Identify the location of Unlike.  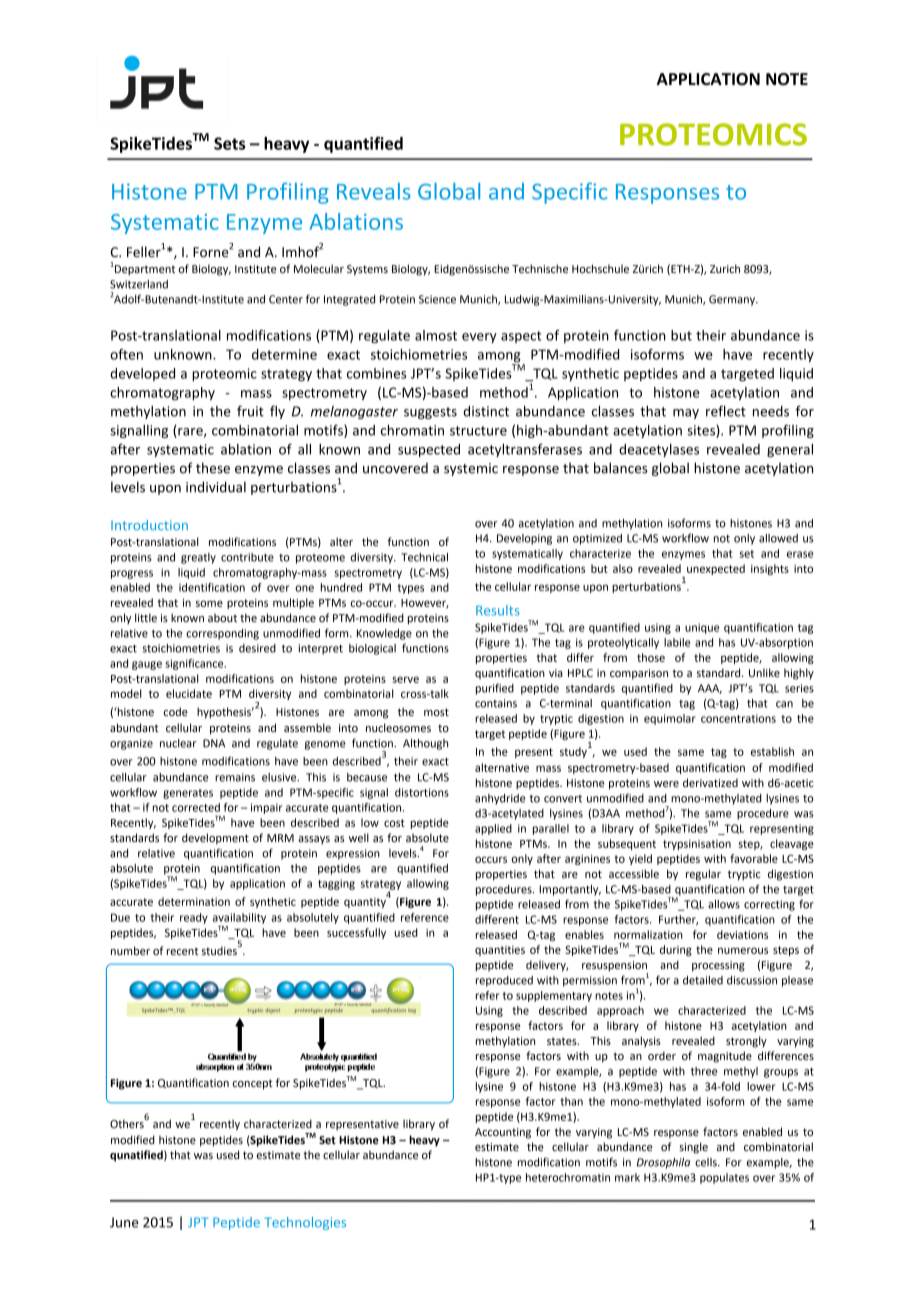
(764, 672).
